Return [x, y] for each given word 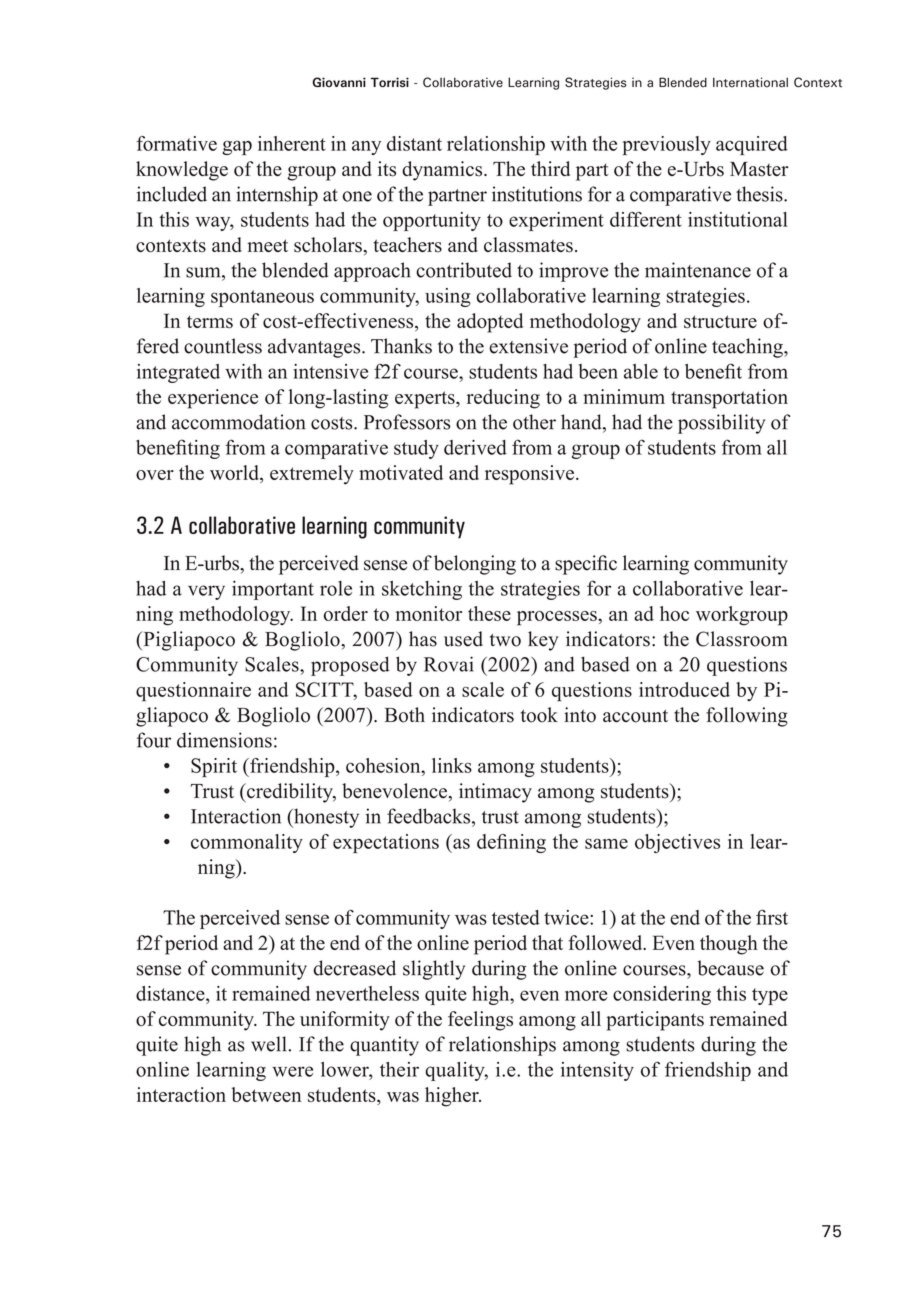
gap [237, 147]
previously [667, 145]
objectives [677, 843]
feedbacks [430, 816]
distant [414, 143]
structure [720, 321]
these [489, 613]
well [268, 1044]
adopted [490, 323]
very [206, 592]
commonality [247, 843]
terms [210, 321]
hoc [674, 613]
